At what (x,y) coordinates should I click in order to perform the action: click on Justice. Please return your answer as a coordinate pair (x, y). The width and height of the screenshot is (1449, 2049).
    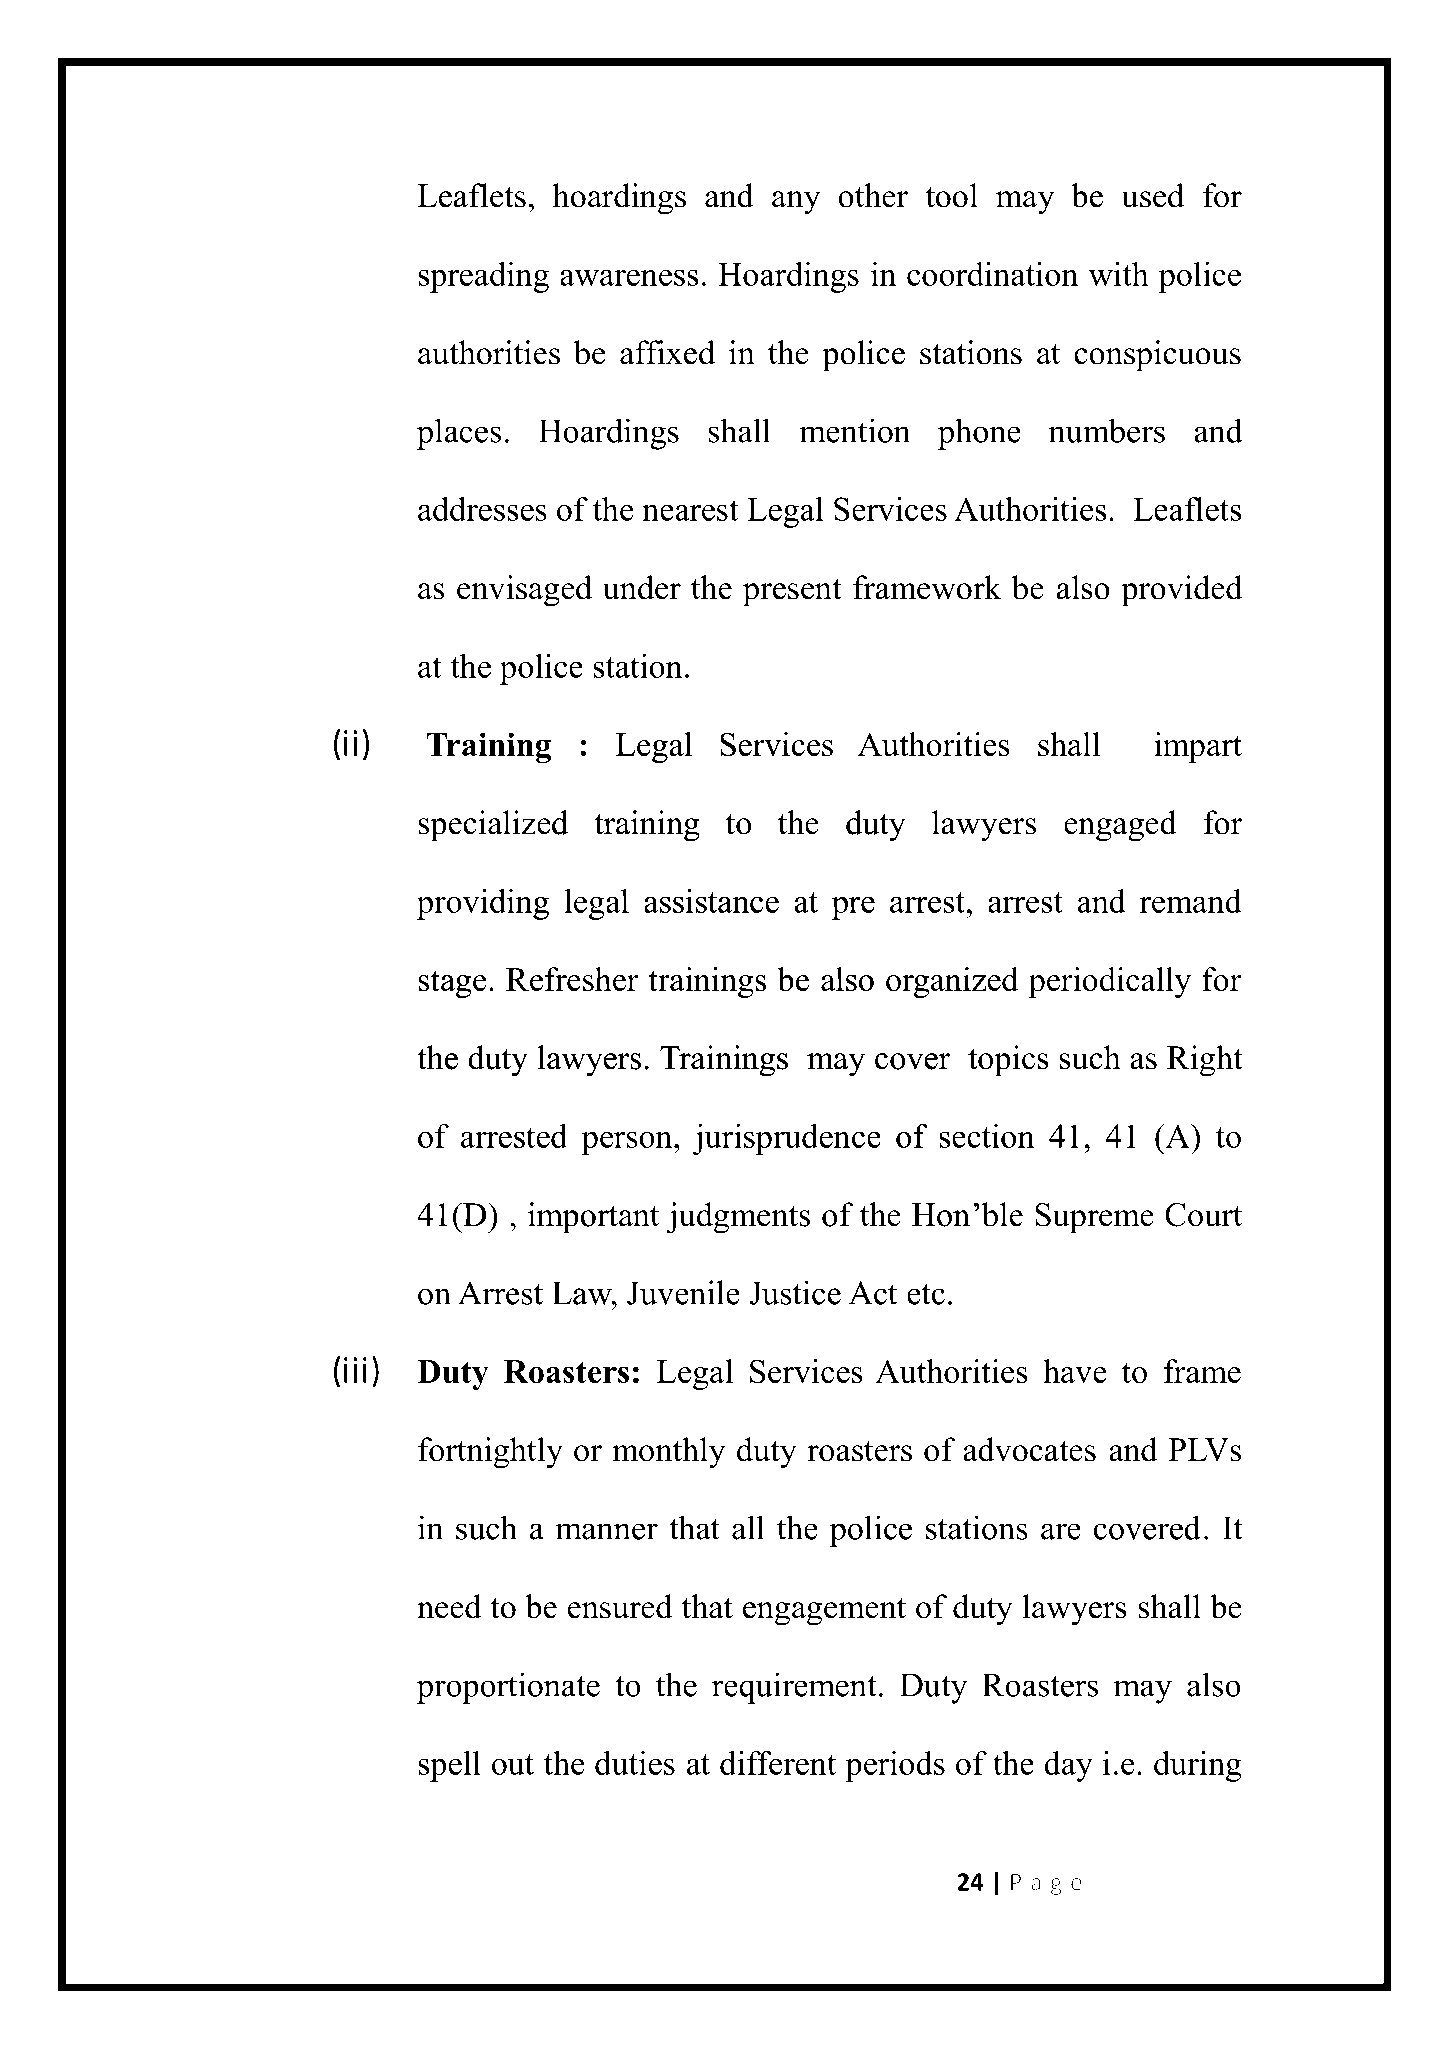
    Looking at the image, I should click on (795, 1292).
